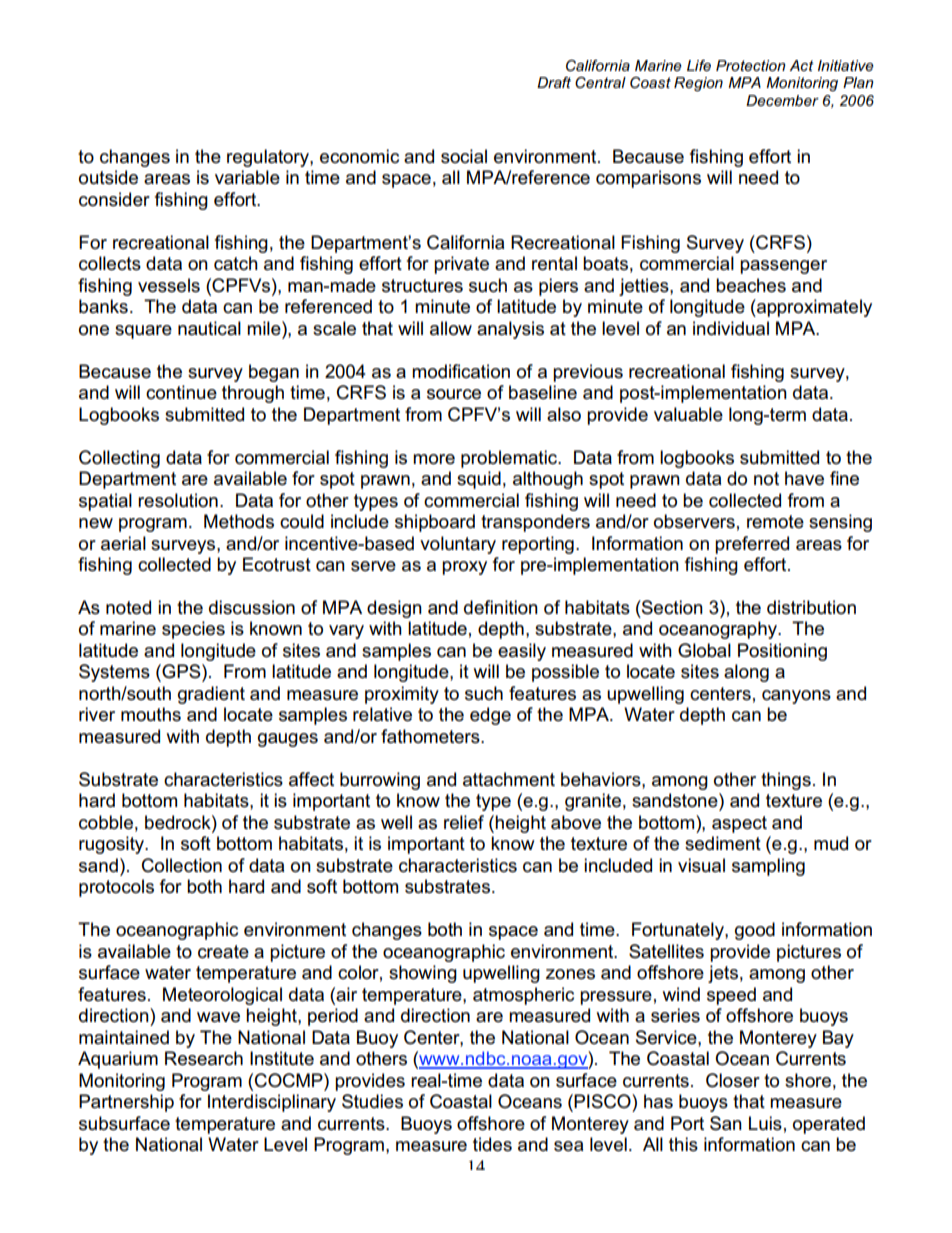  What do you see at coordinates (782, 652) in the page?
I see `Positioning` at bounding box center [782, 652].
